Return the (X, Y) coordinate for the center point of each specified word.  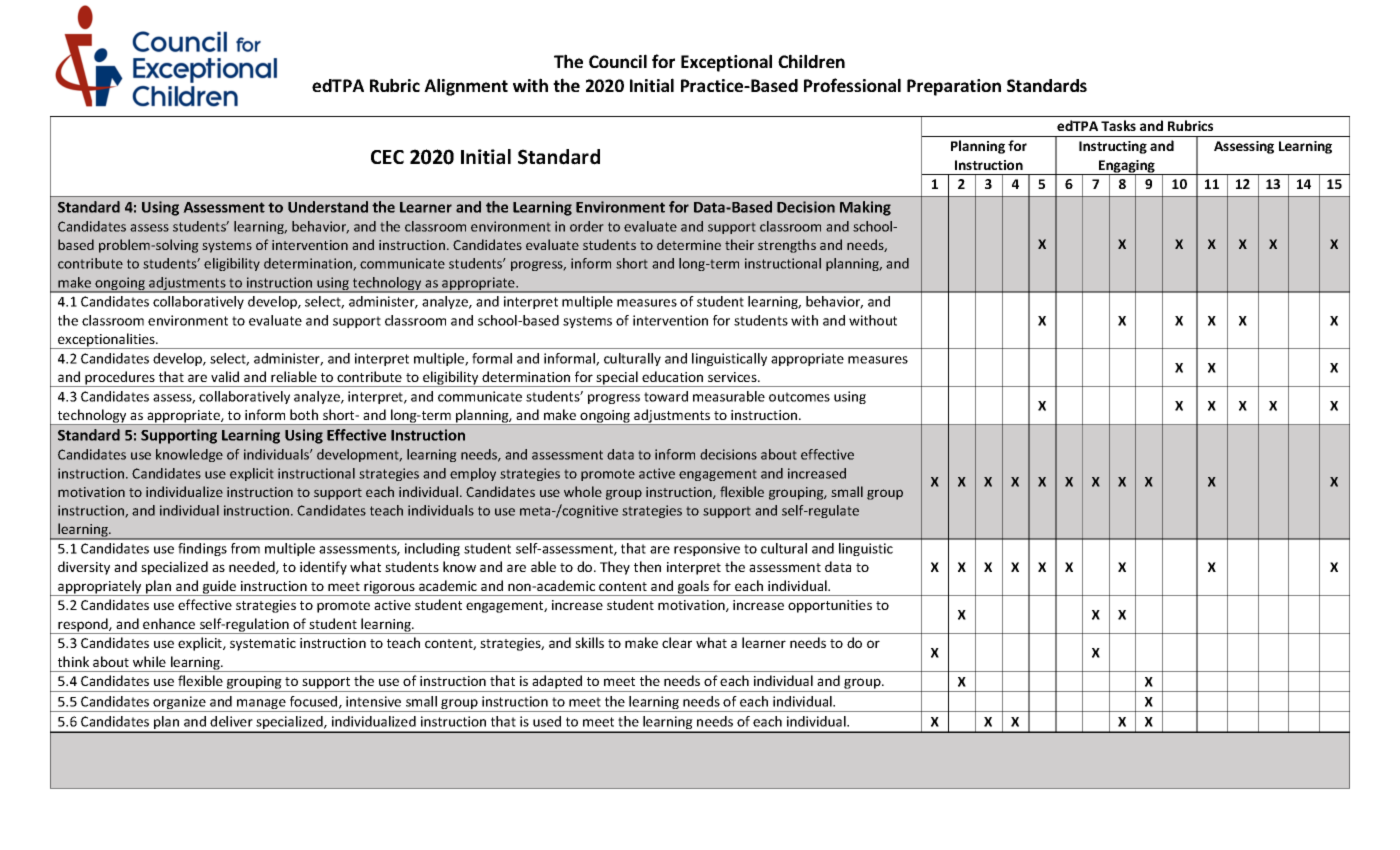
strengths (787, 246)
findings (202, 549)
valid (225, 376)
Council (618, 61)
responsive (707, 549)
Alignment (466, 87)
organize (179, 704)
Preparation (954, 87)
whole (583, 491)
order (587, 226)
